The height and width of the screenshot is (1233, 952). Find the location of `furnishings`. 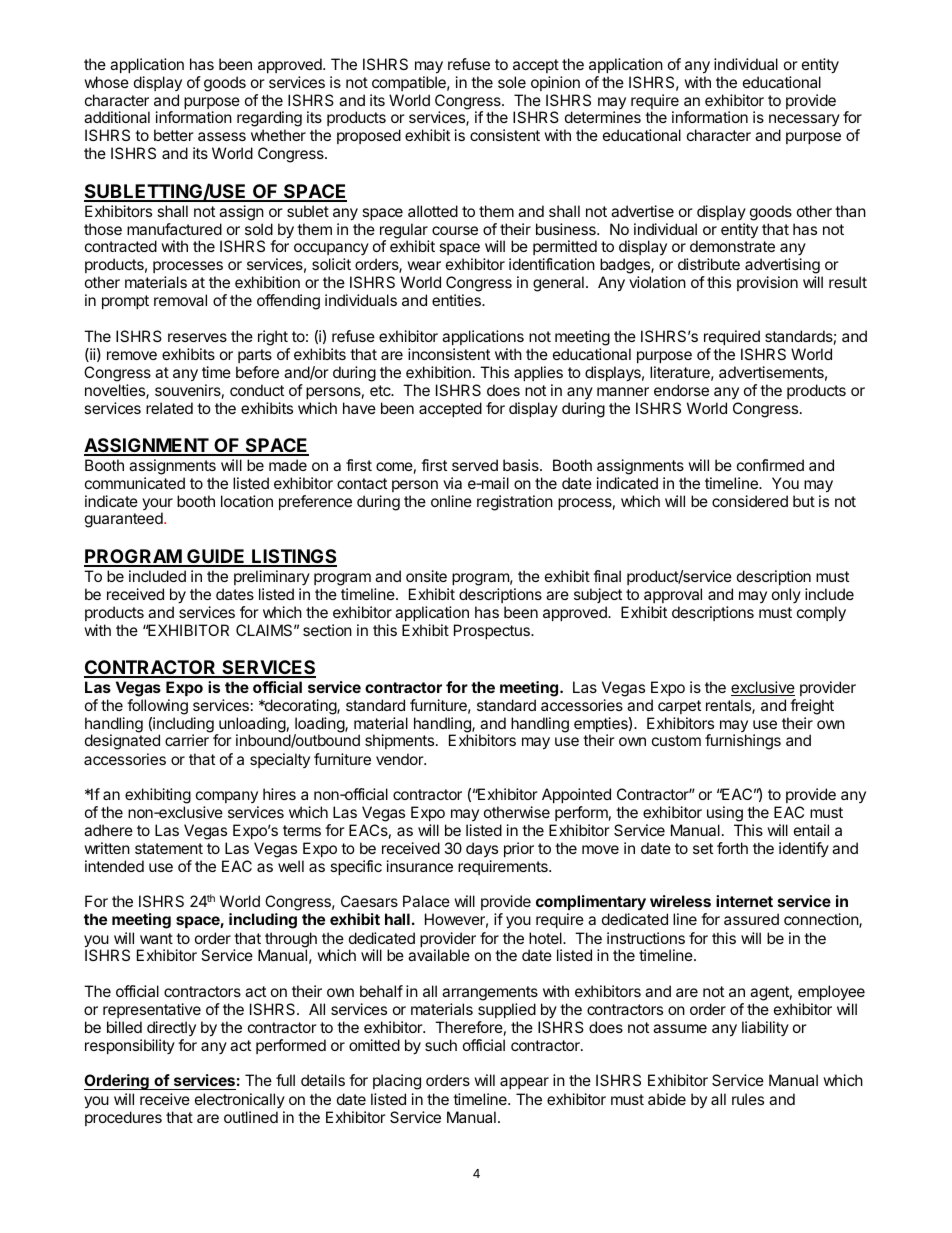

furnishings is located at coordinates (743, 742).
